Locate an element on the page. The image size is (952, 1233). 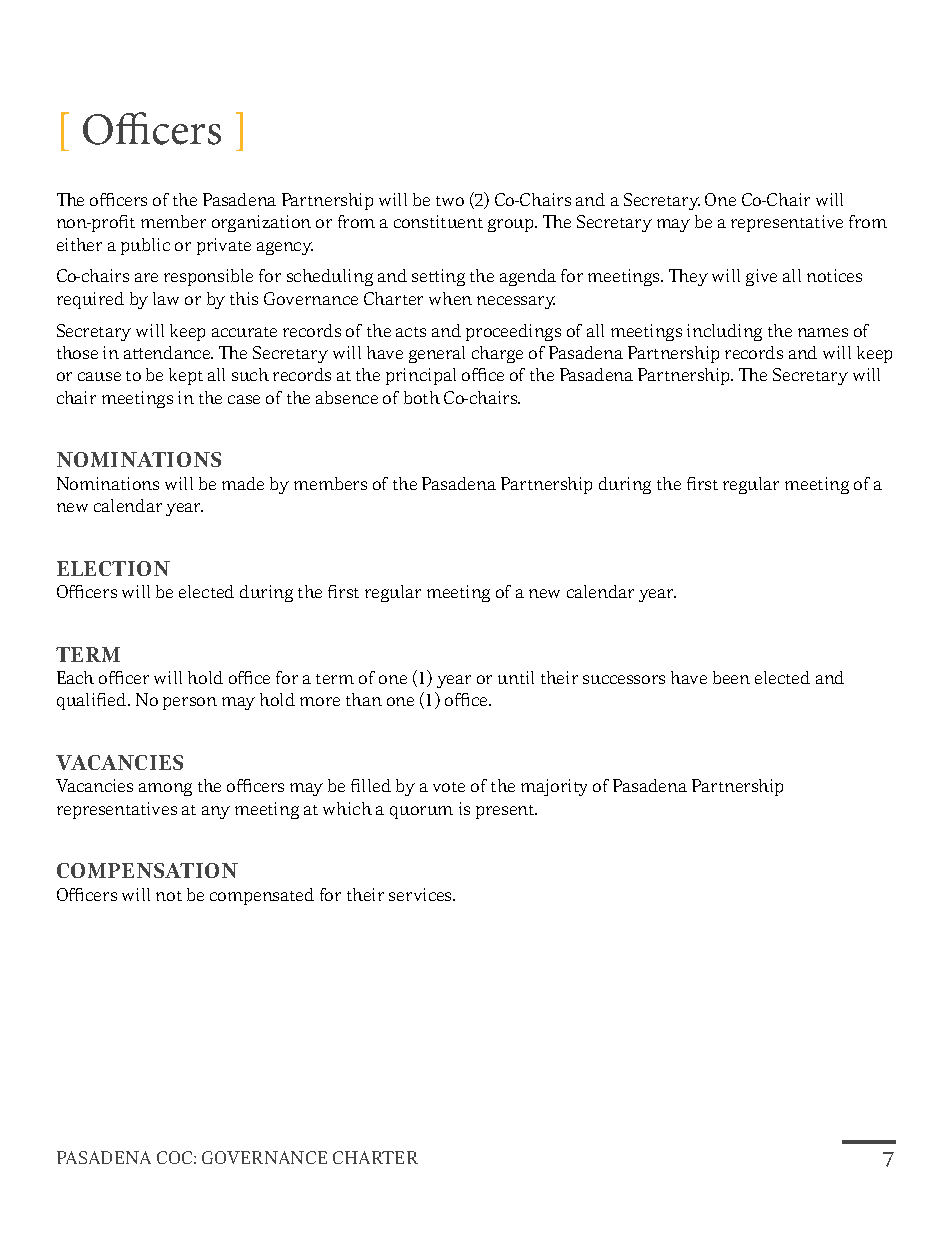
made is located at coordinates (243, 483).
